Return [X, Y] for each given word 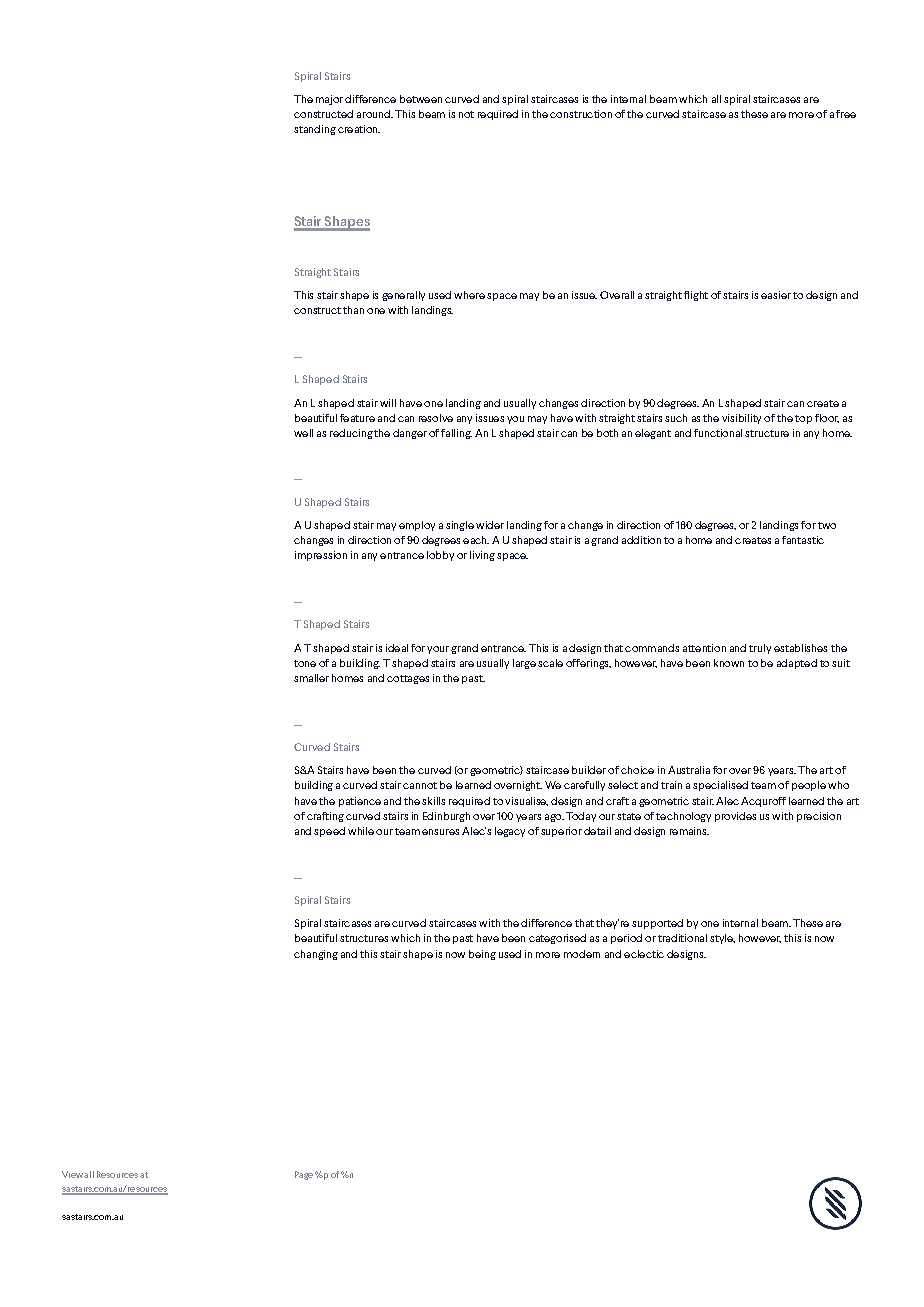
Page [304, 1175]
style [722, 939]
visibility [741, 419]
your [438, 650]
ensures [440, 832]
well [303, 433]
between [421, 99]
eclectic [644, 954]
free [846, 114]
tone [305, 663]
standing [315, 130]
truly [760, 649]
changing [316, 955]
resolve [436, 418]
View [72, 1174]
